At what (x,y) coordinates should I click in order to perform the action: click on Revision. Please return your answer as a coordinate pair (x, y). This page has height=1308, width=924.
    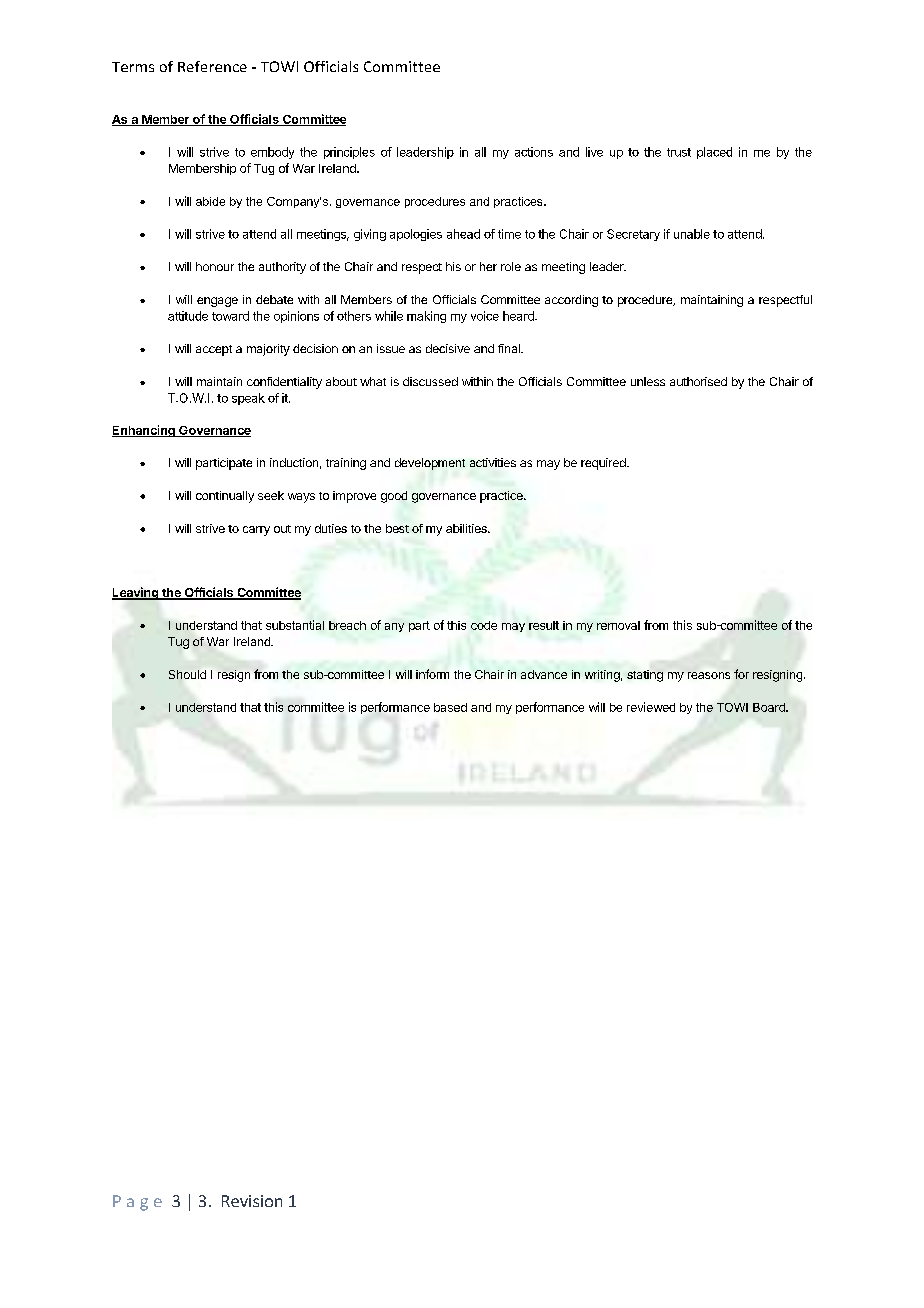
    Looking at the image, I should click on (252, 1201).
